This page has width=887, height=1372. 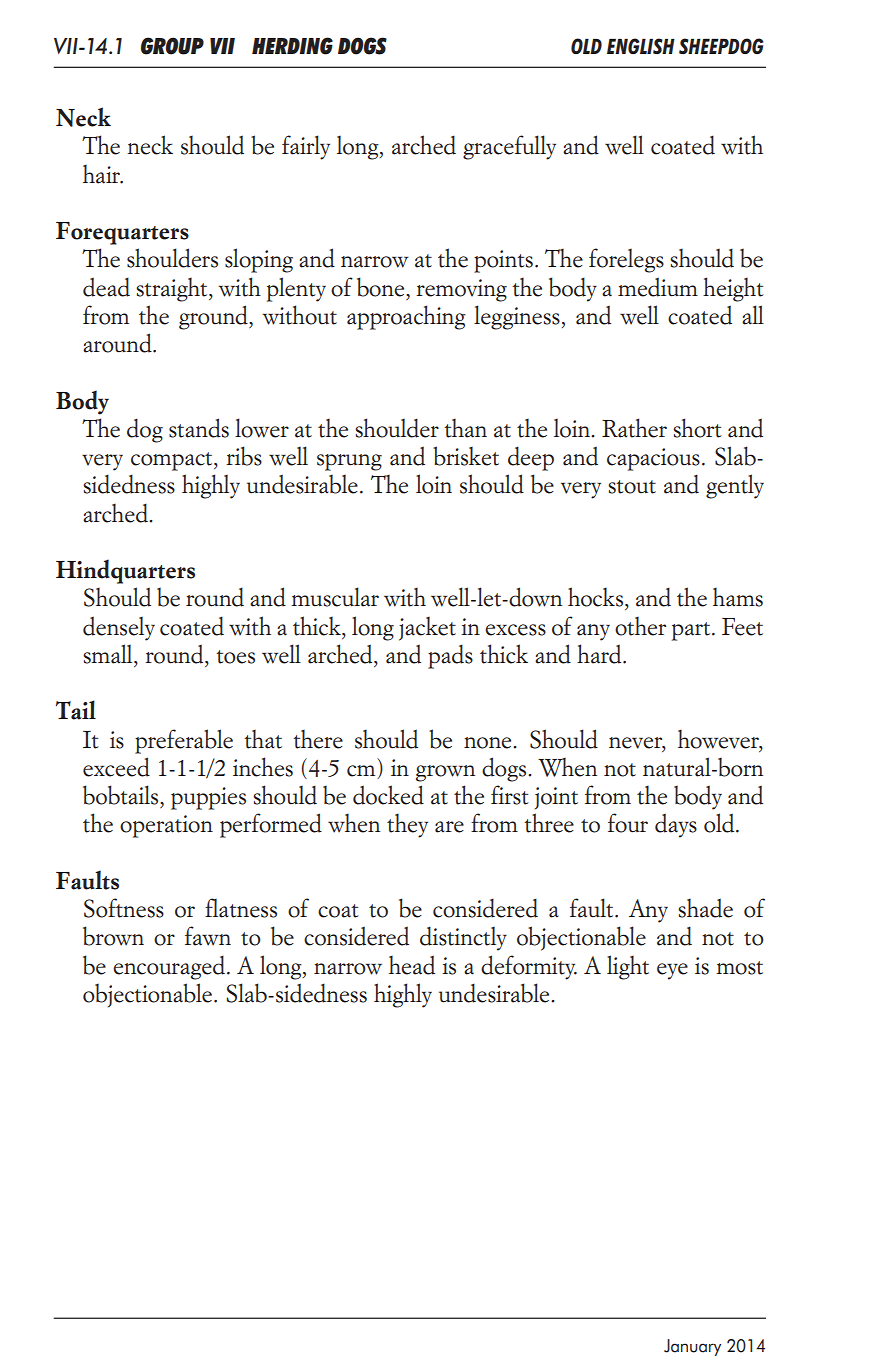 What do you see at coordinates (173, 461) in the page?
I see `compact` at bounding box center [173, 461].
